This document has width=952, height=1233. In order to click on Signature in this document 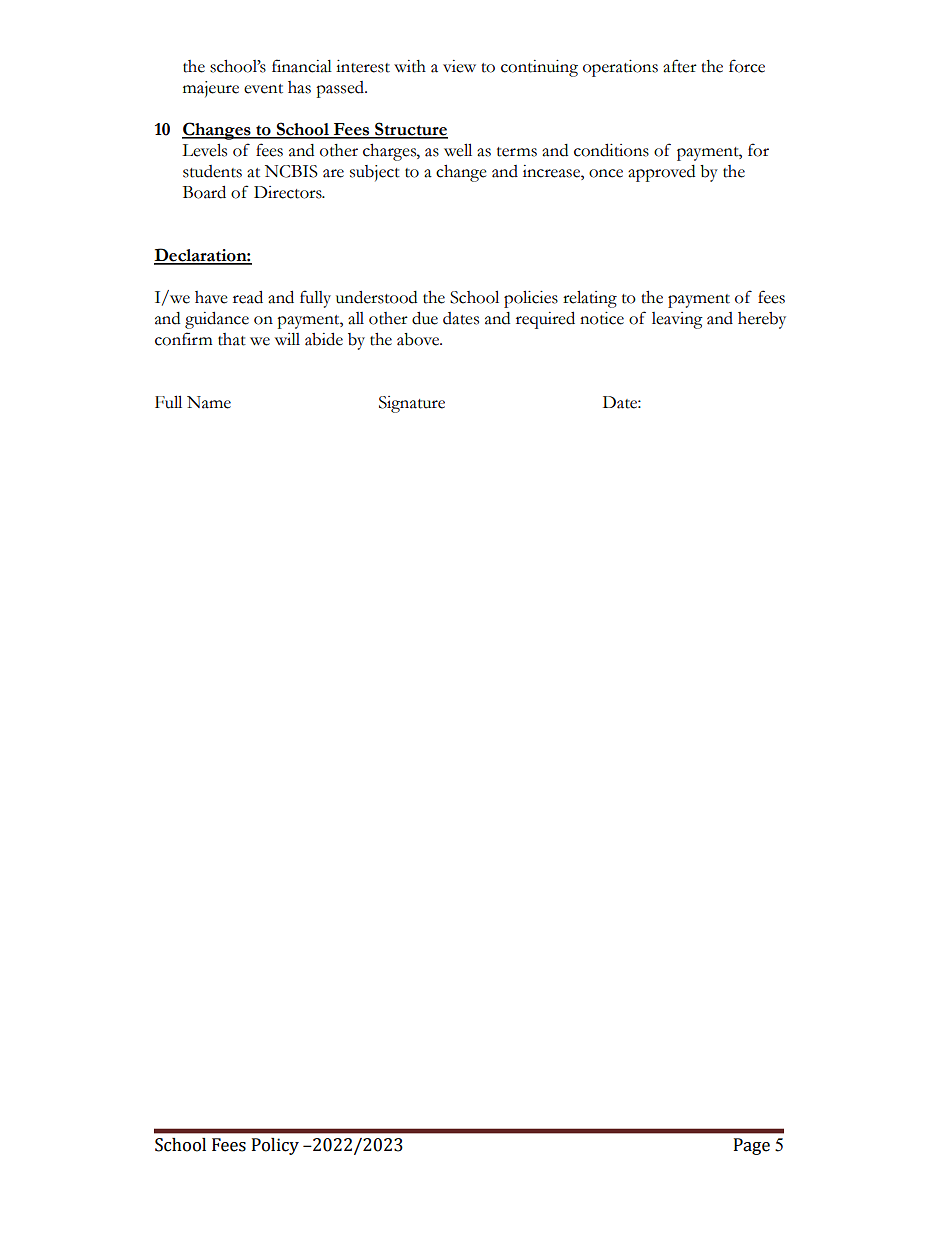, I will do `click(412, 404)`.
